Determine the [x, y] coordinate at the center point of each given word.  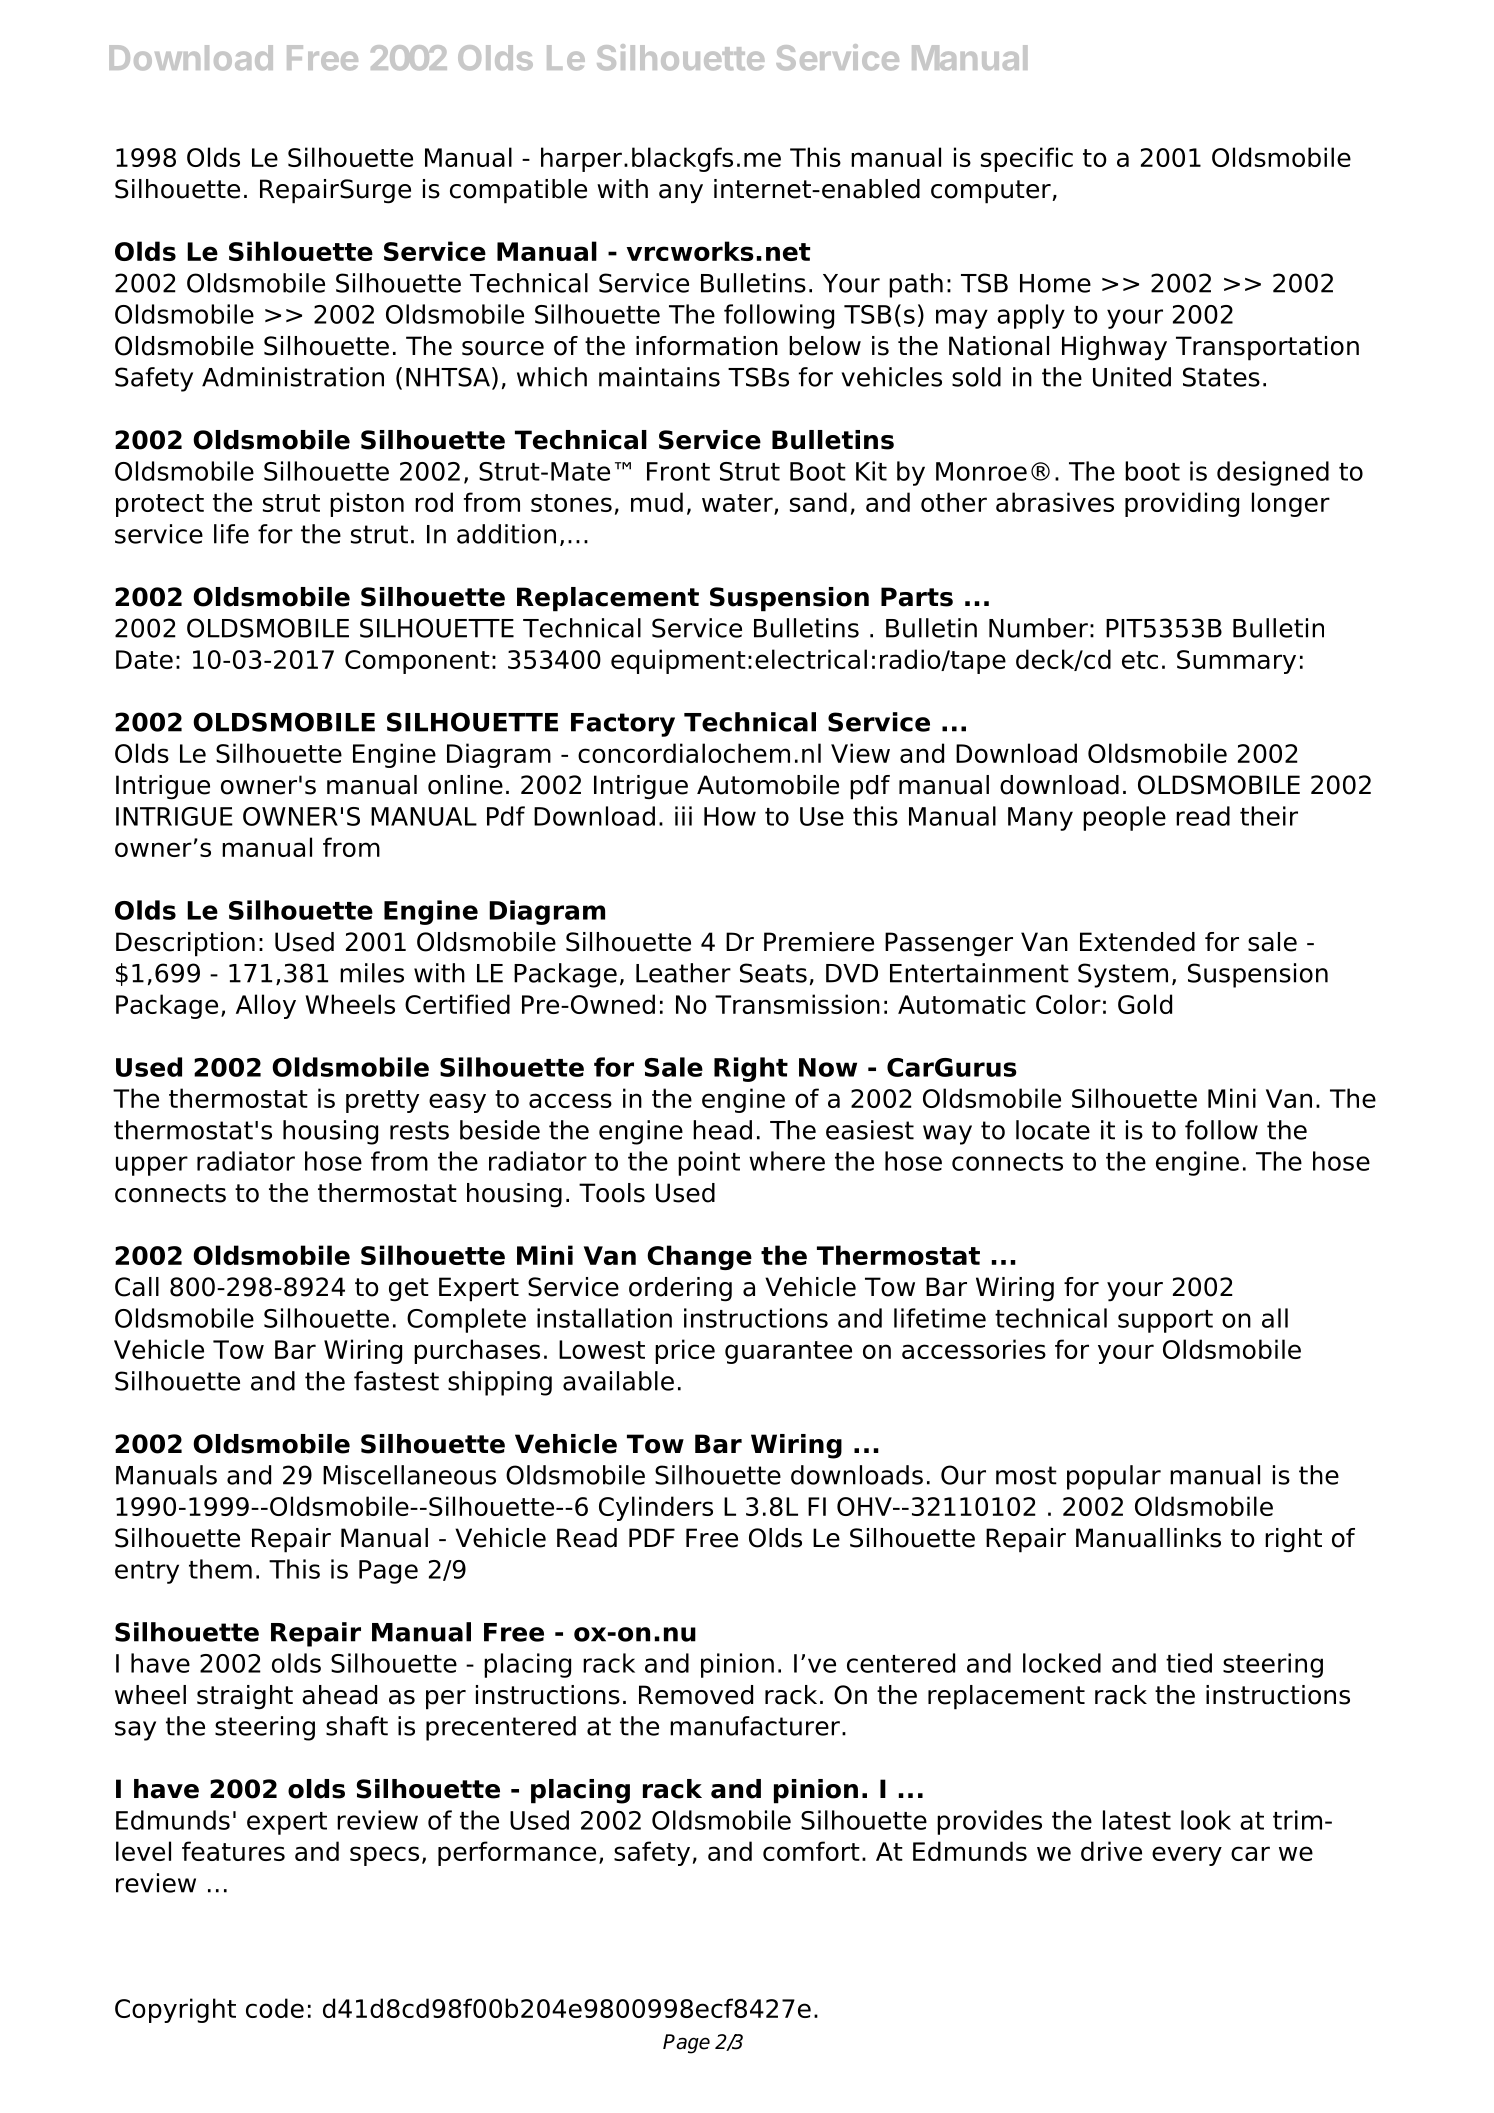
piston [367, 504]
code [275, 2008]
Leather [683, 973]
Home [1055, 283]
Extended [1137, 942]
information [707, 346]
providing [1182, 504]
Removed [696, 1695]
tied [1189, 1663]
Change [699, 1257]
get [409, 1290]
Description [185, 944]
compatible [518, 191]
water [738, 504]
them [220, 1569]
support [1165, 1321]
